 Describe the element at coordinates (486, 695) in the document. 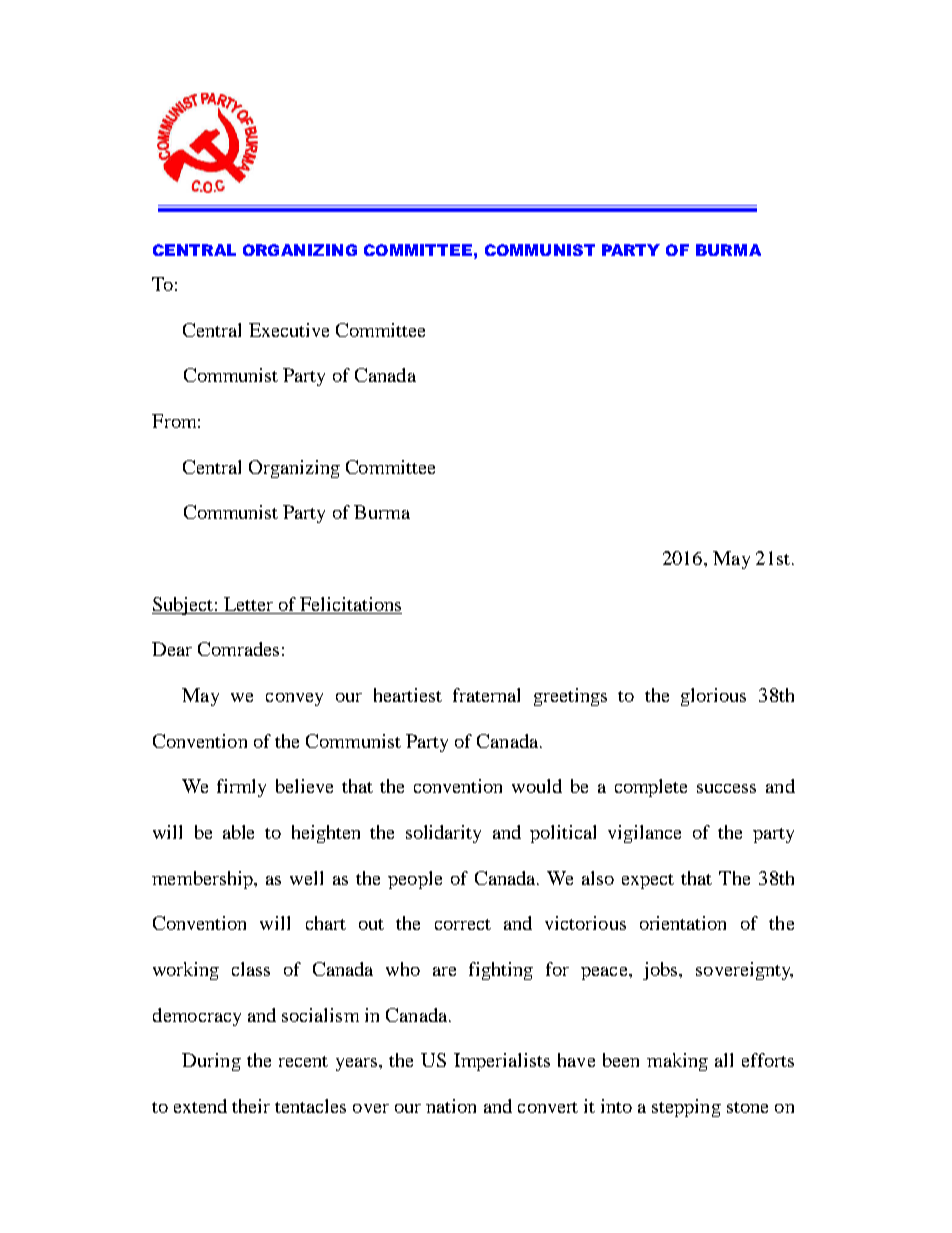

I see `fraternal` at that location.
